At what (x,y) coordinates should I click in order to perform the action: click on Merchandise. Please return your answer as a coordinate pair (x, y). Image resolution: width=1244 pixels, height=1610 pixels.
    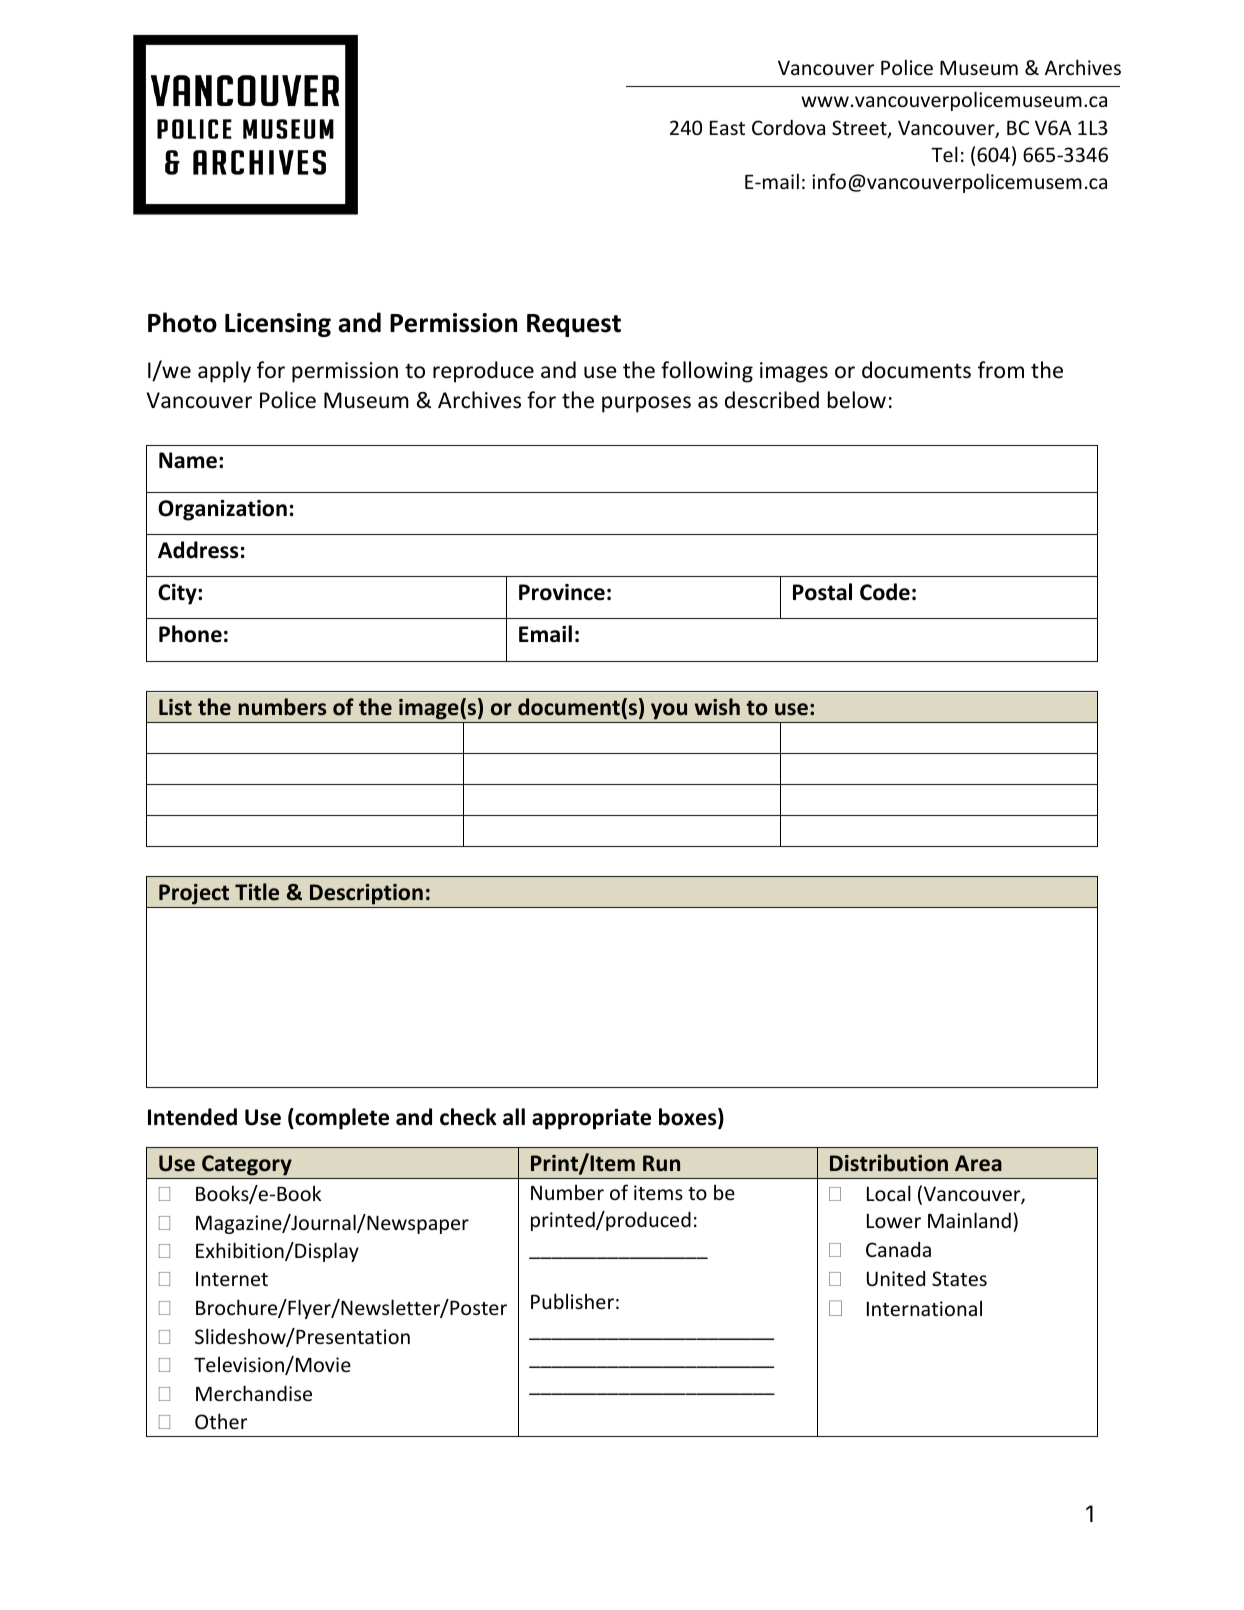
    Looking at the image, I should click on (254, 1393).
